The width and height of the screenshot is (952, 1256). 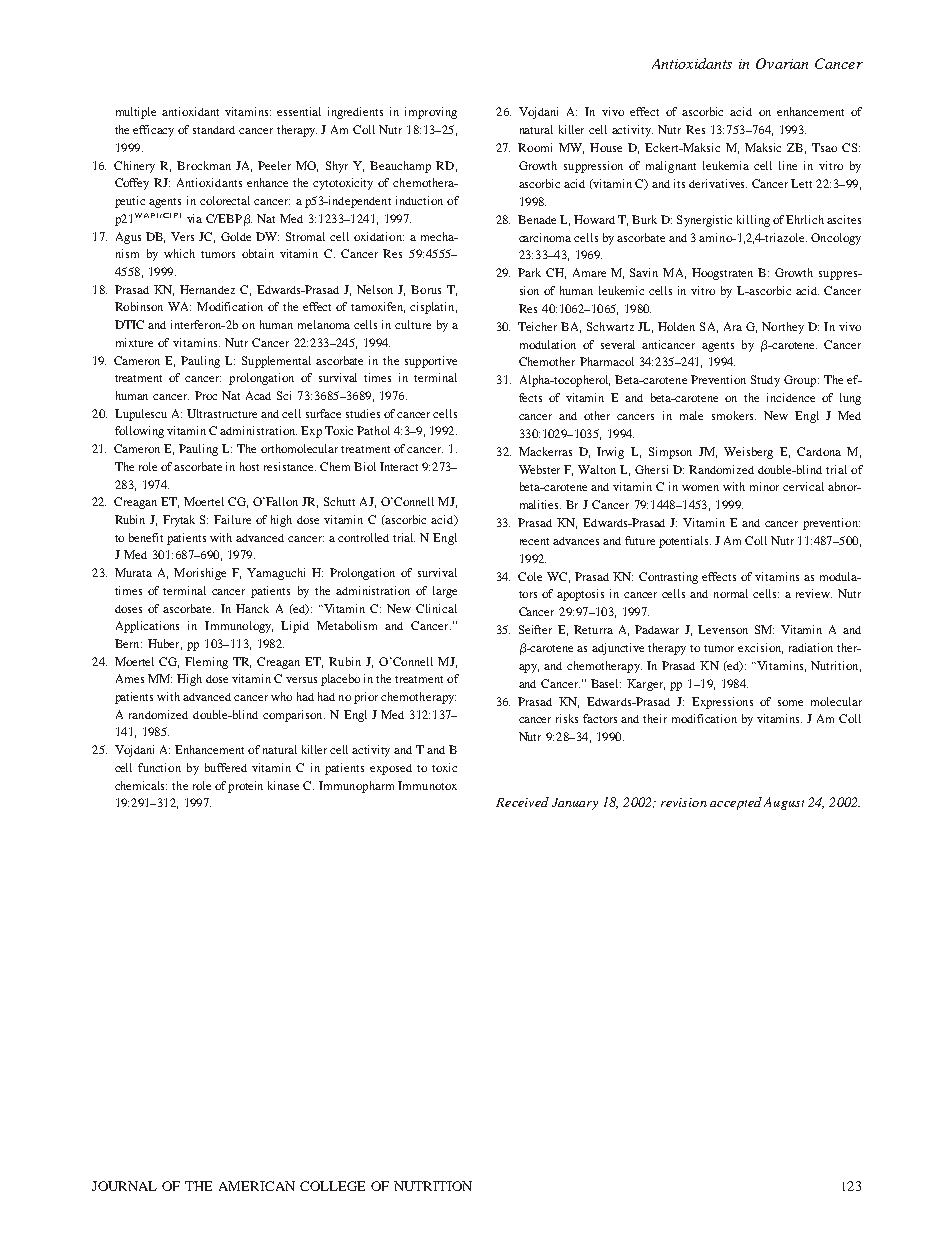 What do you see at coordinates (257, 1186) in the screenshot?
I see `AMERICAN` at bounding box center [257, 1186].
